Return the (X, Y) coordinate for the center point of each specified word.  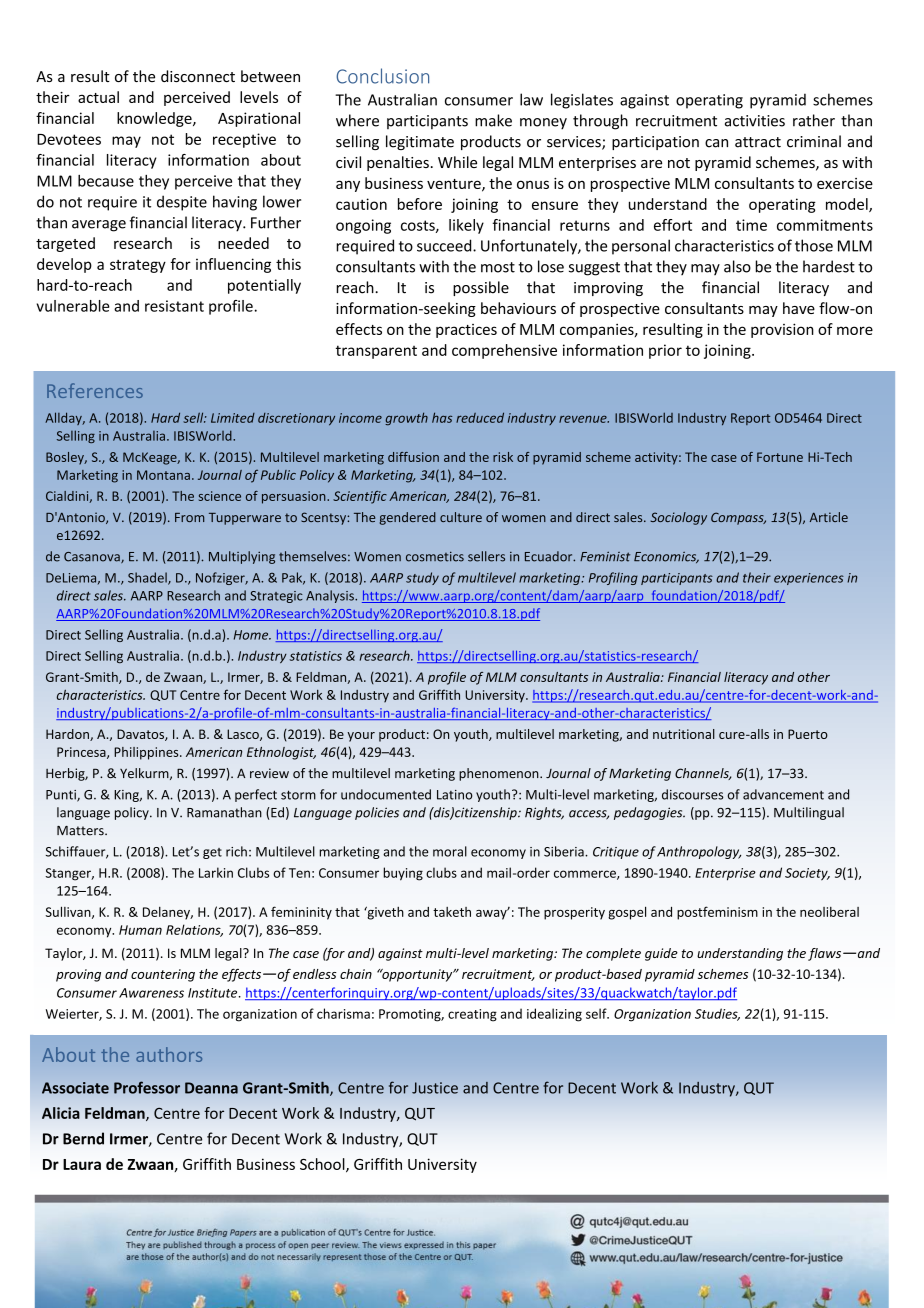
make (493, 120)
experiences (809, 579)
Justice (435, 1088)
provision (782, 330)
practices (466, 331)
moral (450, 851)
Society (807, 874)
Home (252, 635)
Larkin (216, 872)
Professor (147, 1087)
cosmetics (435, 556)
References (95, 390)
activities (755, 121)
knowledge (155, 119)
